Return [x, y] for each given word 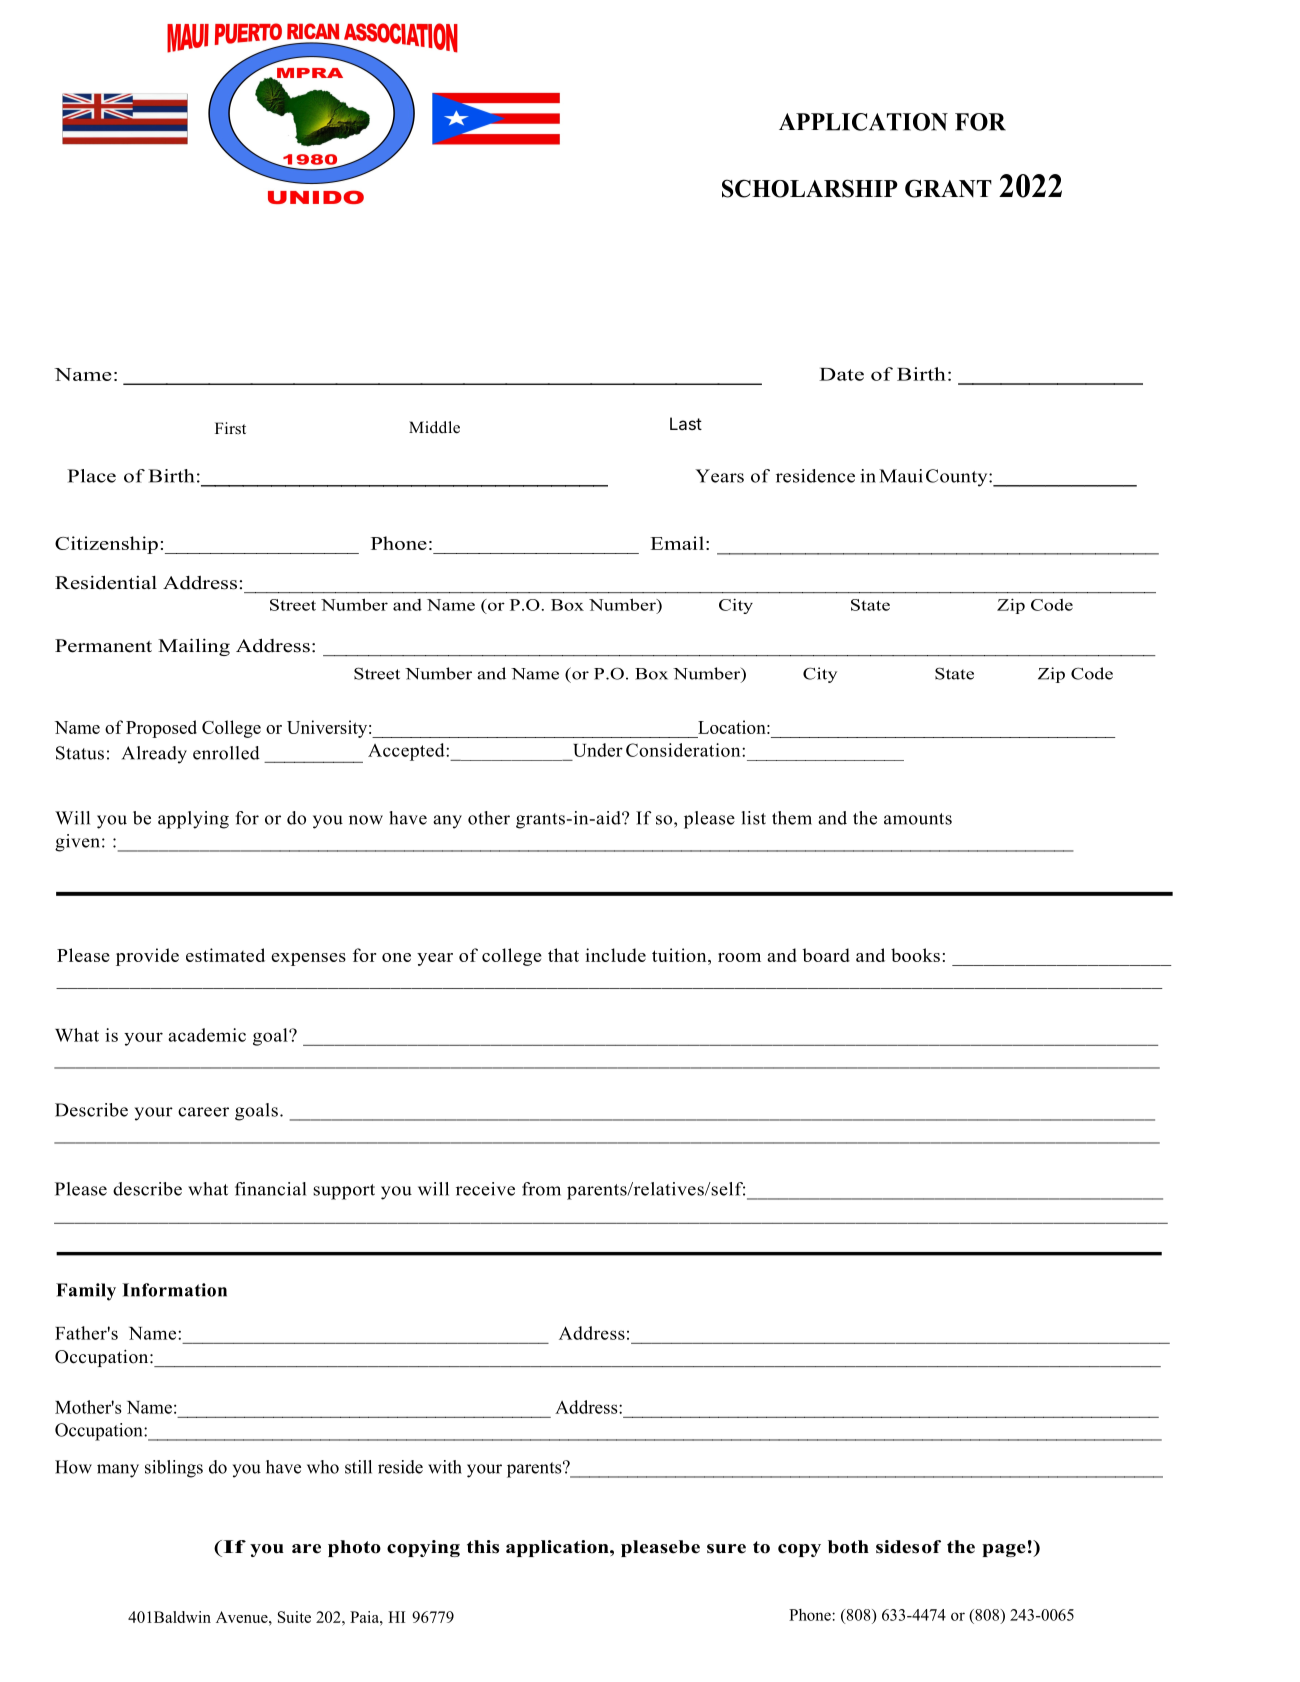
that [563, 955]
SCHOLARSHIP [810, 188]
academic [207, 1035]
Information [174, 1290]
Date [841, 374]
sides [897, 1547]
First [230, 428]
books [915, 955]
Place [91, 476]
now [366, 820]
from [541, 1189]
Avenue [243, 1617]
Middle [434, 427]
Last [686, 423]
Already [154, 755]
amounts [918, 819]
